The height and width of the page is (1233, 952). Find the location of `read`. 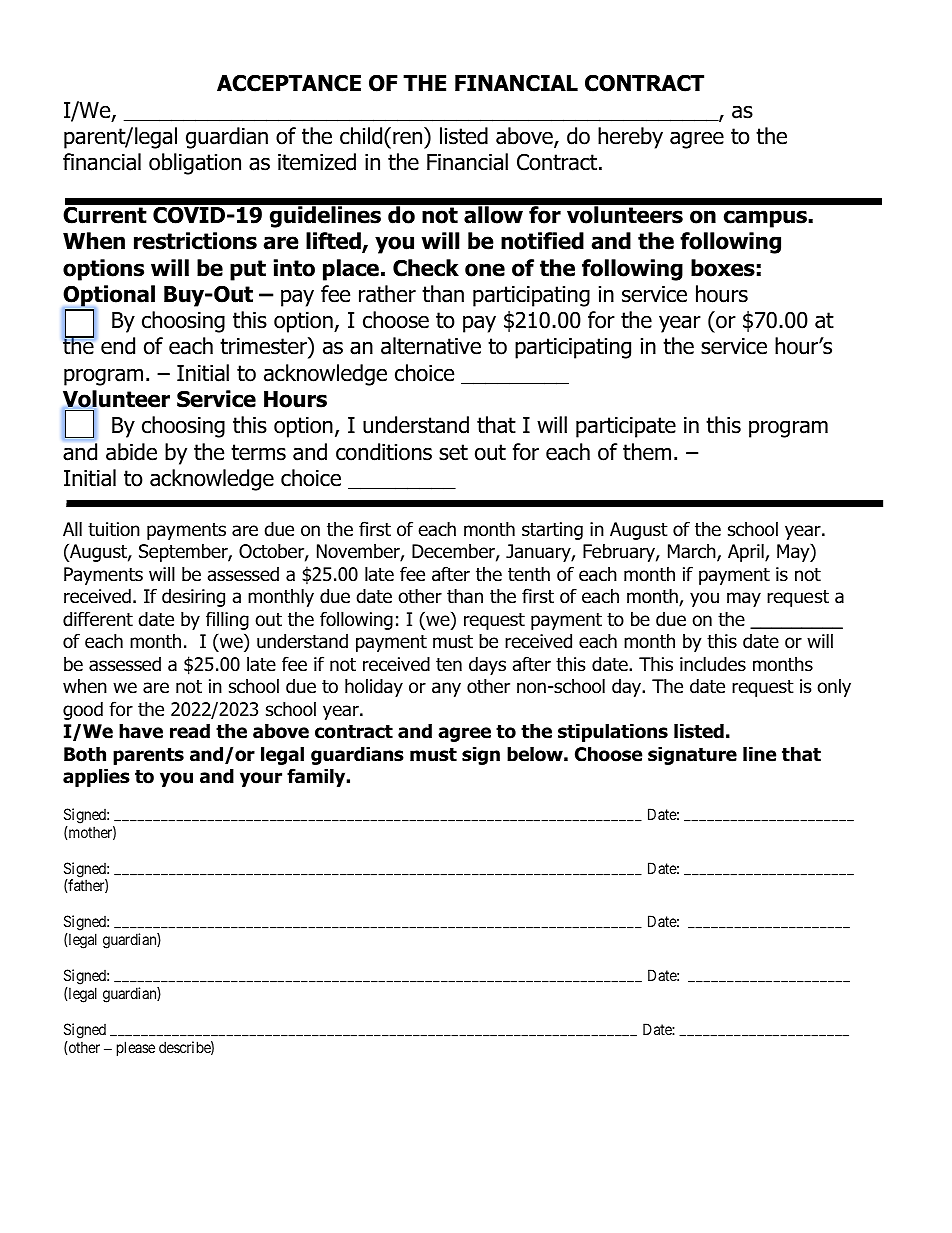

read is located at coordinates (190, 731).
